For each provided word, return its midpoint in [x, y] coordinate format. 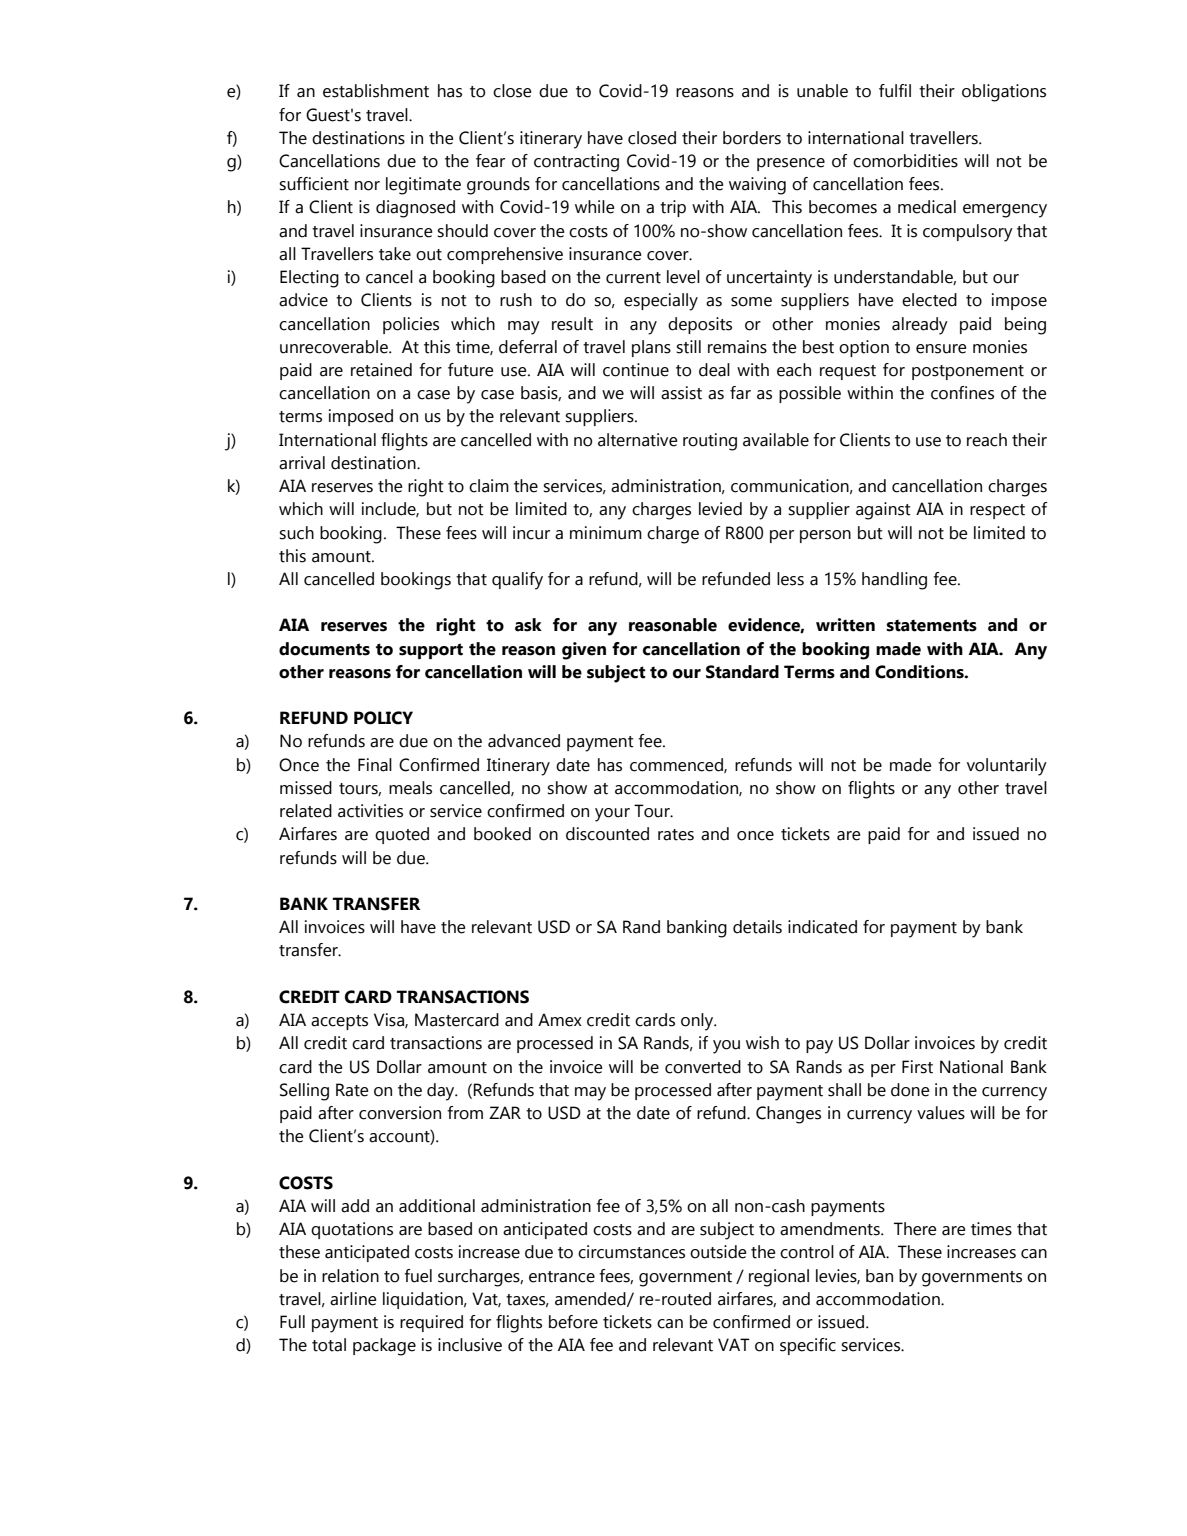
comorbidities [905, 161]
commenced [677, 765]
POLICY [383, 718]
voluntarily [1007, 767]
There [915, 1229]
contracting [576, 163]
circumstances [631, 1252]
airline [353, 1299]
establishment [376, 91]
